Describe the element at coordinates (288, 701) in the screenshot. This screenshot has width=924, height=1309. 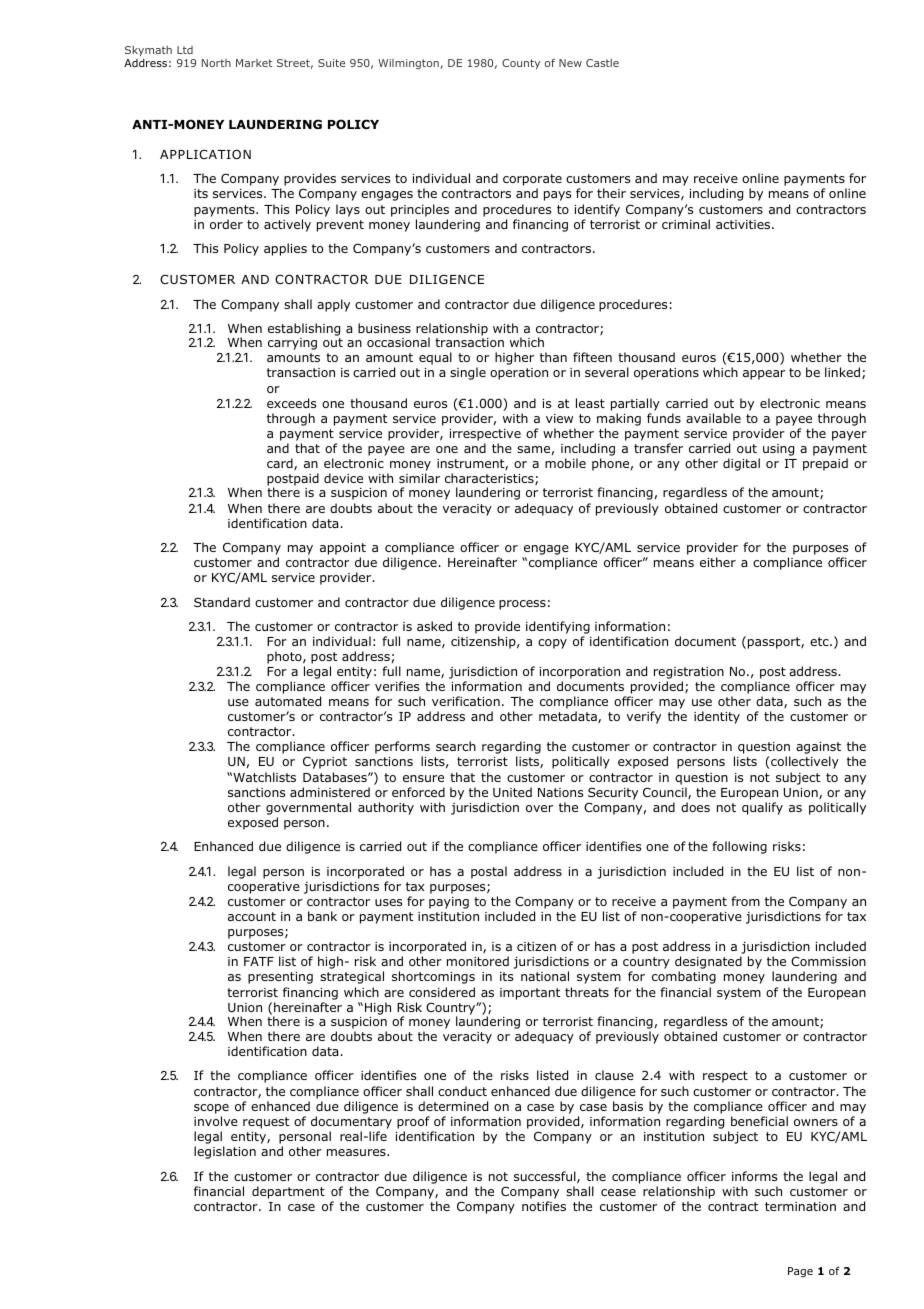
I see `automated` at that location.
